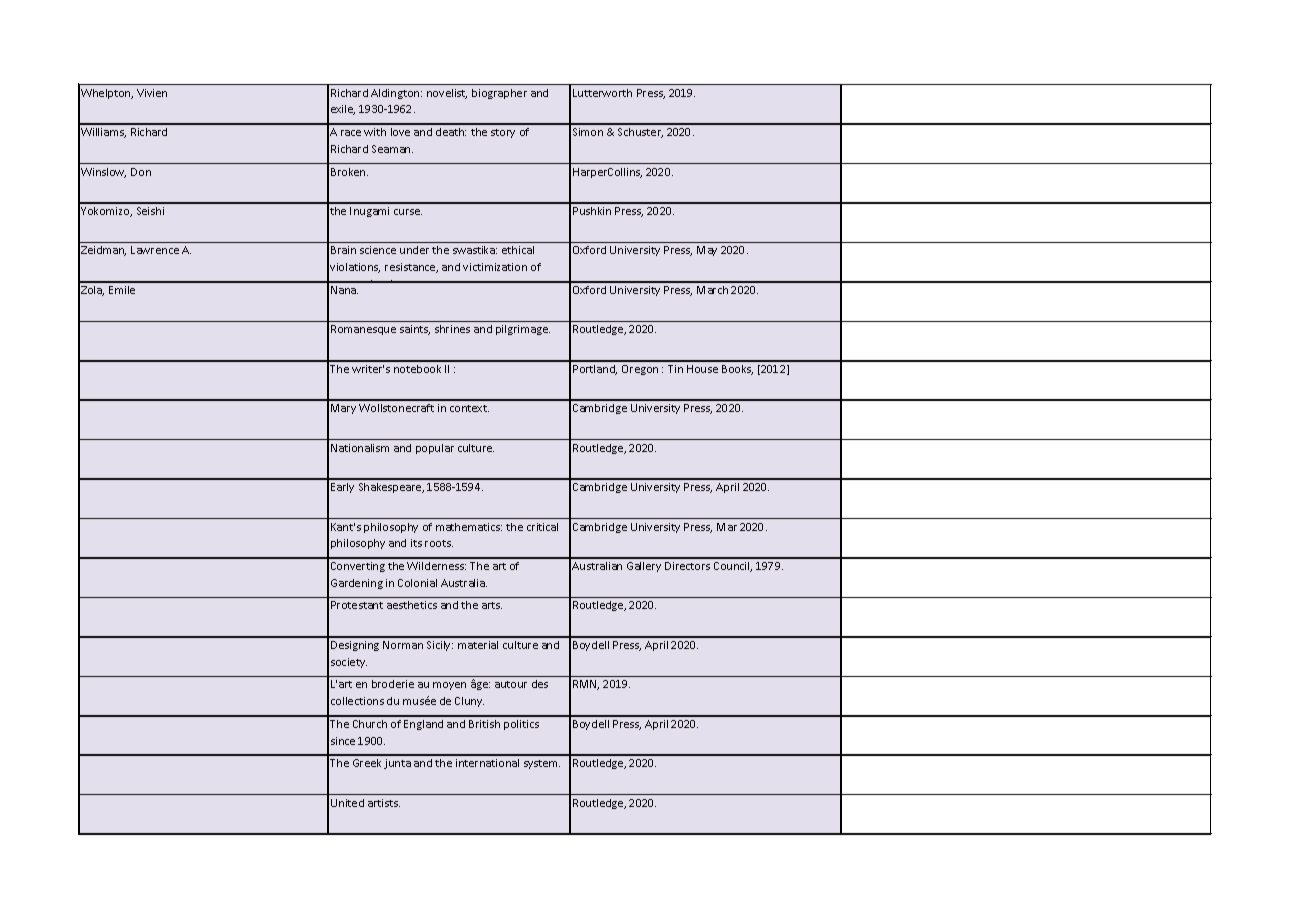 This screenshot has height=924, width=1308. What do you see at coordinates (452, 329) in the screenshot?
I see `shrines` at bounding box center [452, 329].
